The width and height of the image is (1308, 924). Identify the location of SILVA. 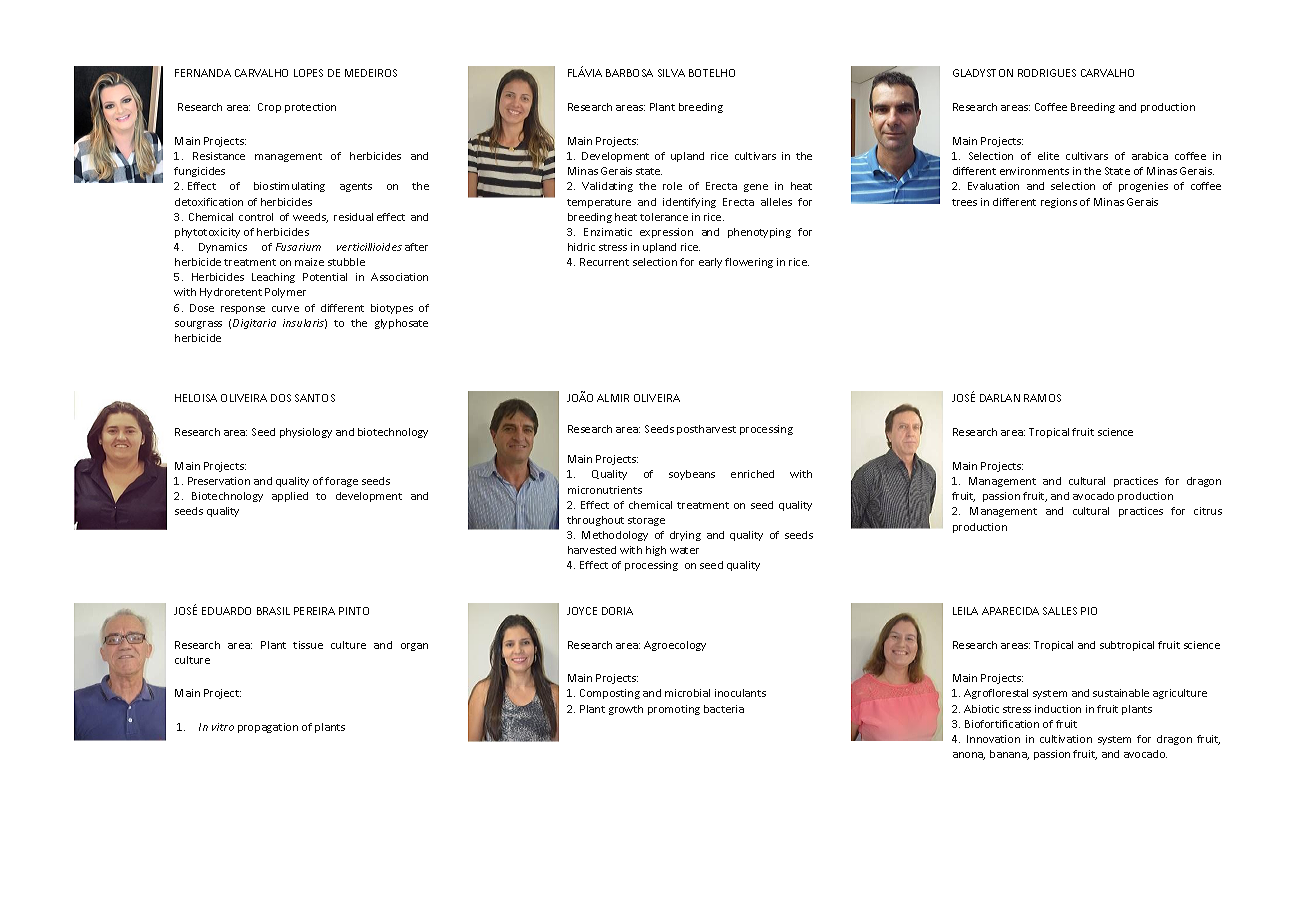
(671, 73).
